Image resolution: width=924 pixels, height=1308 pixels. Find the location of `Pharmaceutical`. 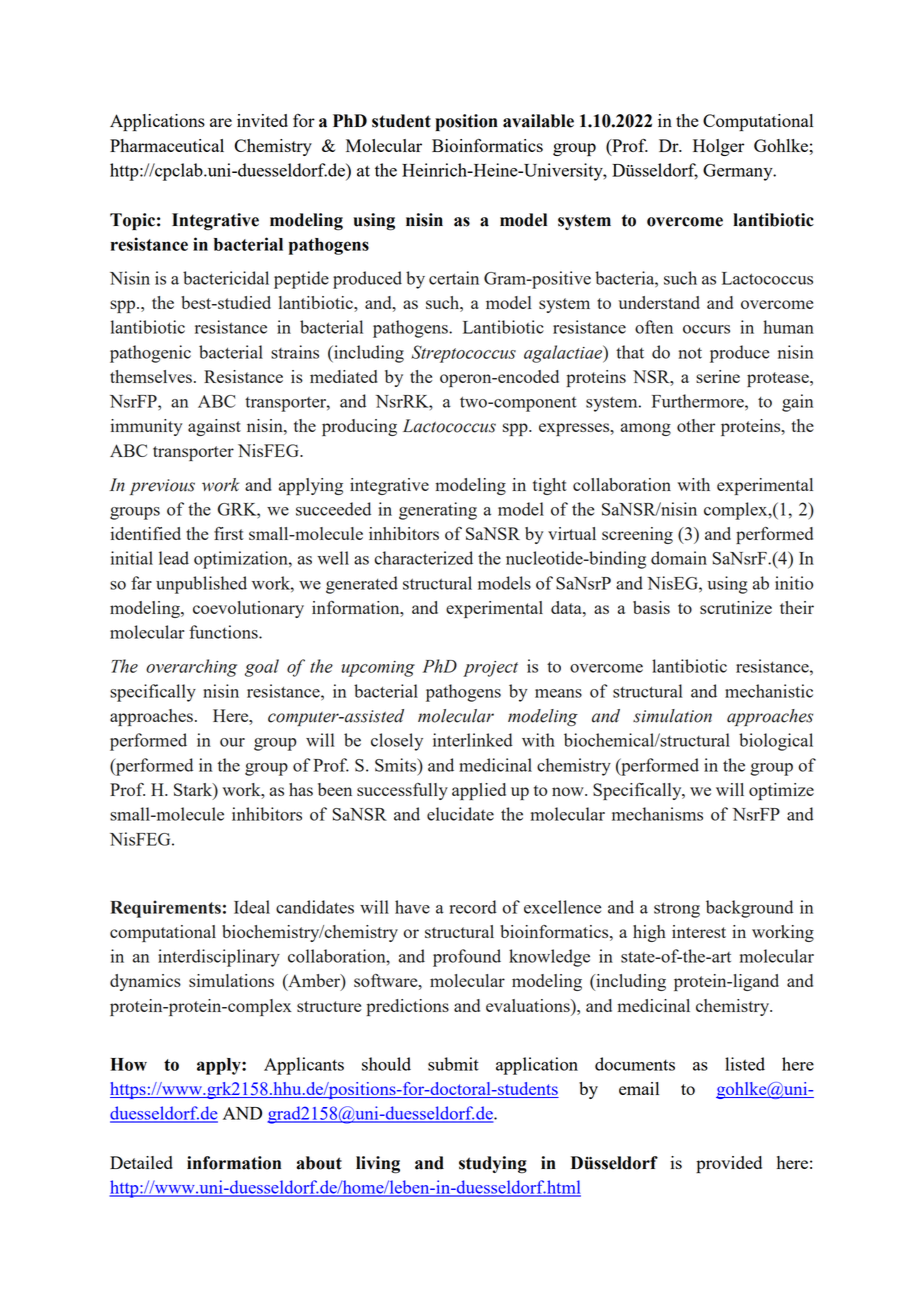

Pharmaceutical is located at coordinates (167, 145).
